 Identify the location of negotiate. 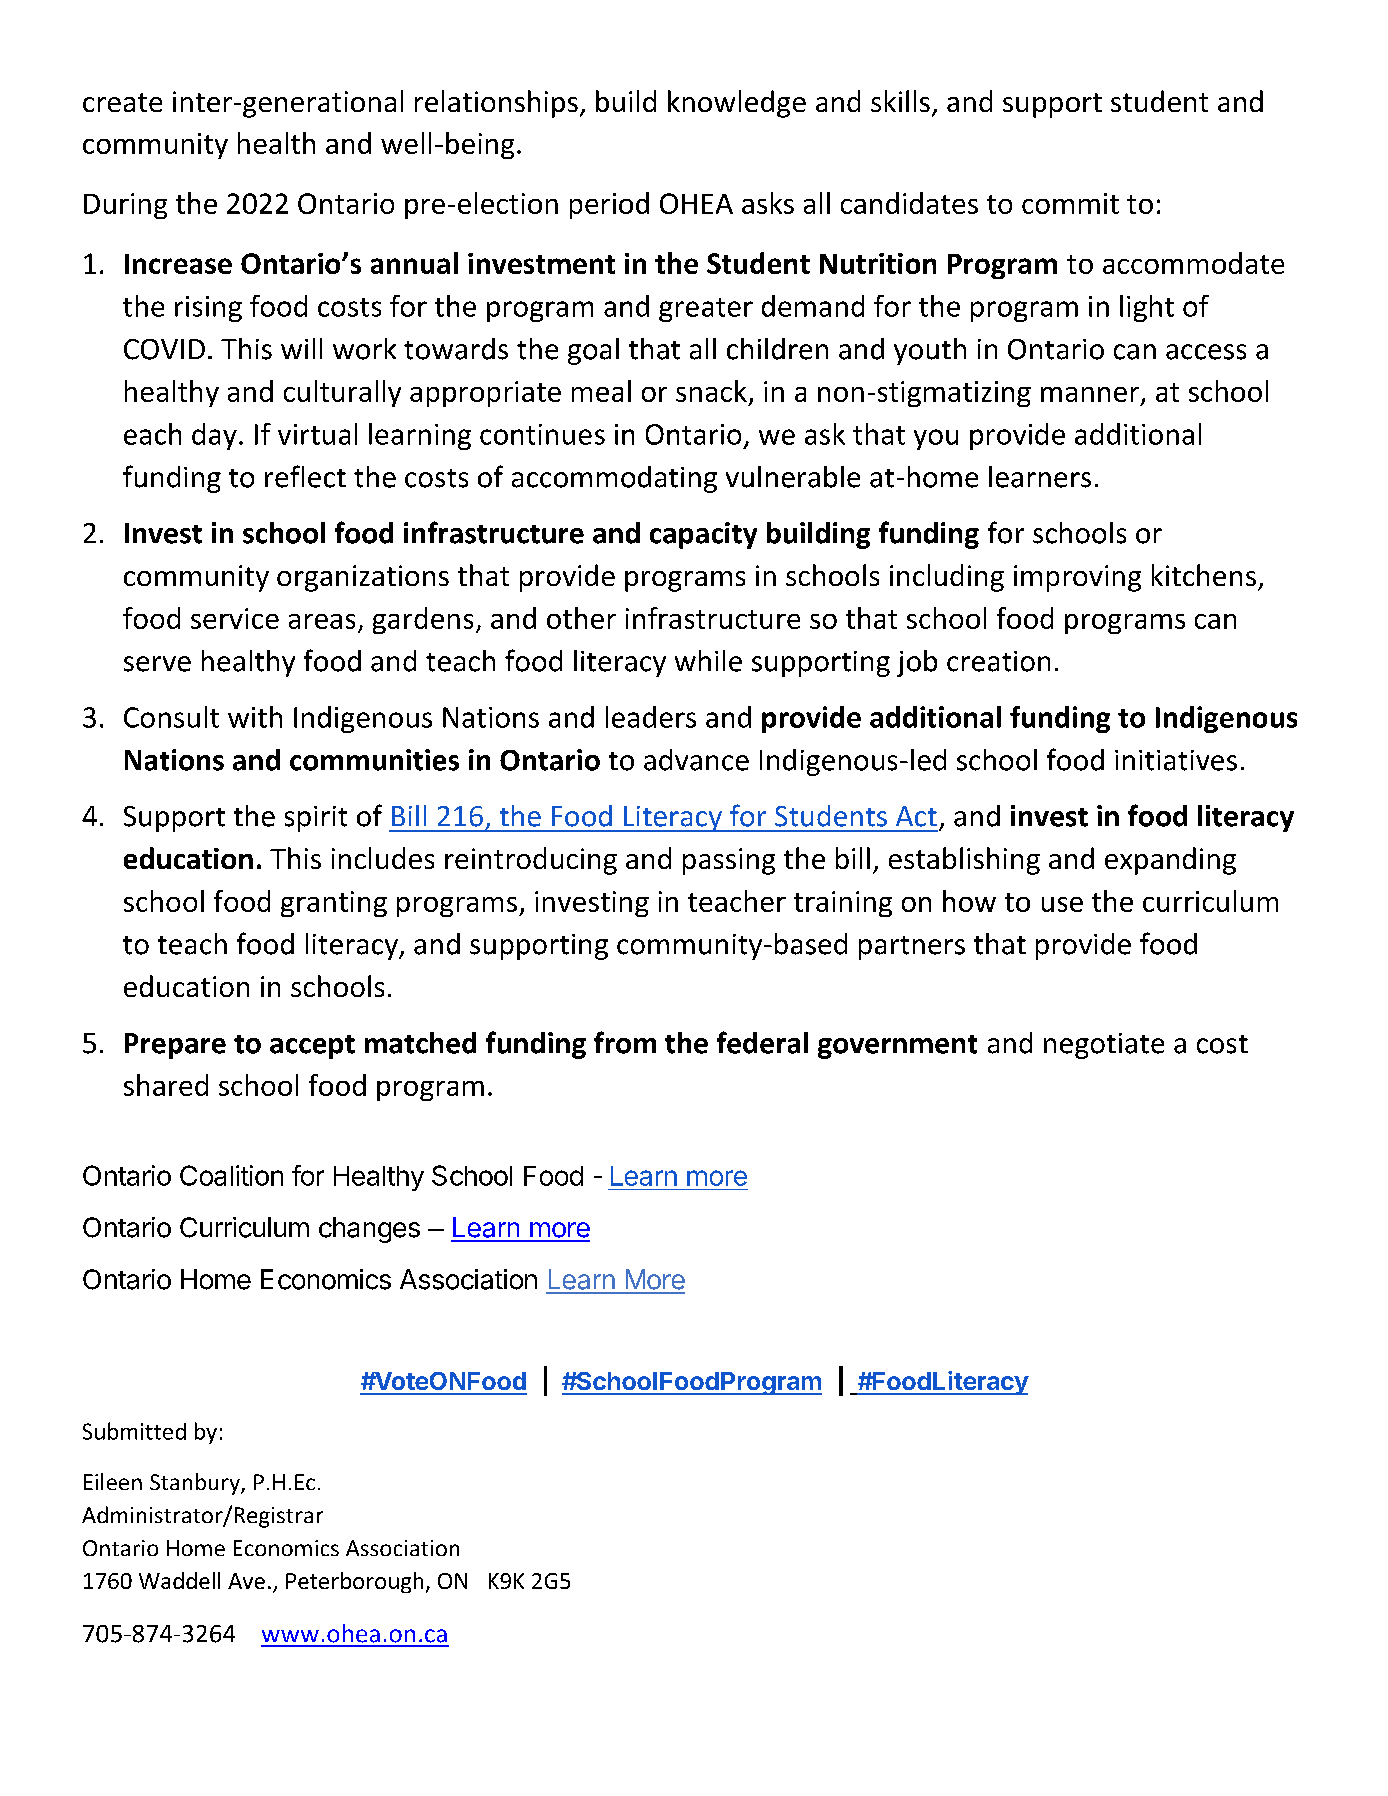
(1104, 1046).
